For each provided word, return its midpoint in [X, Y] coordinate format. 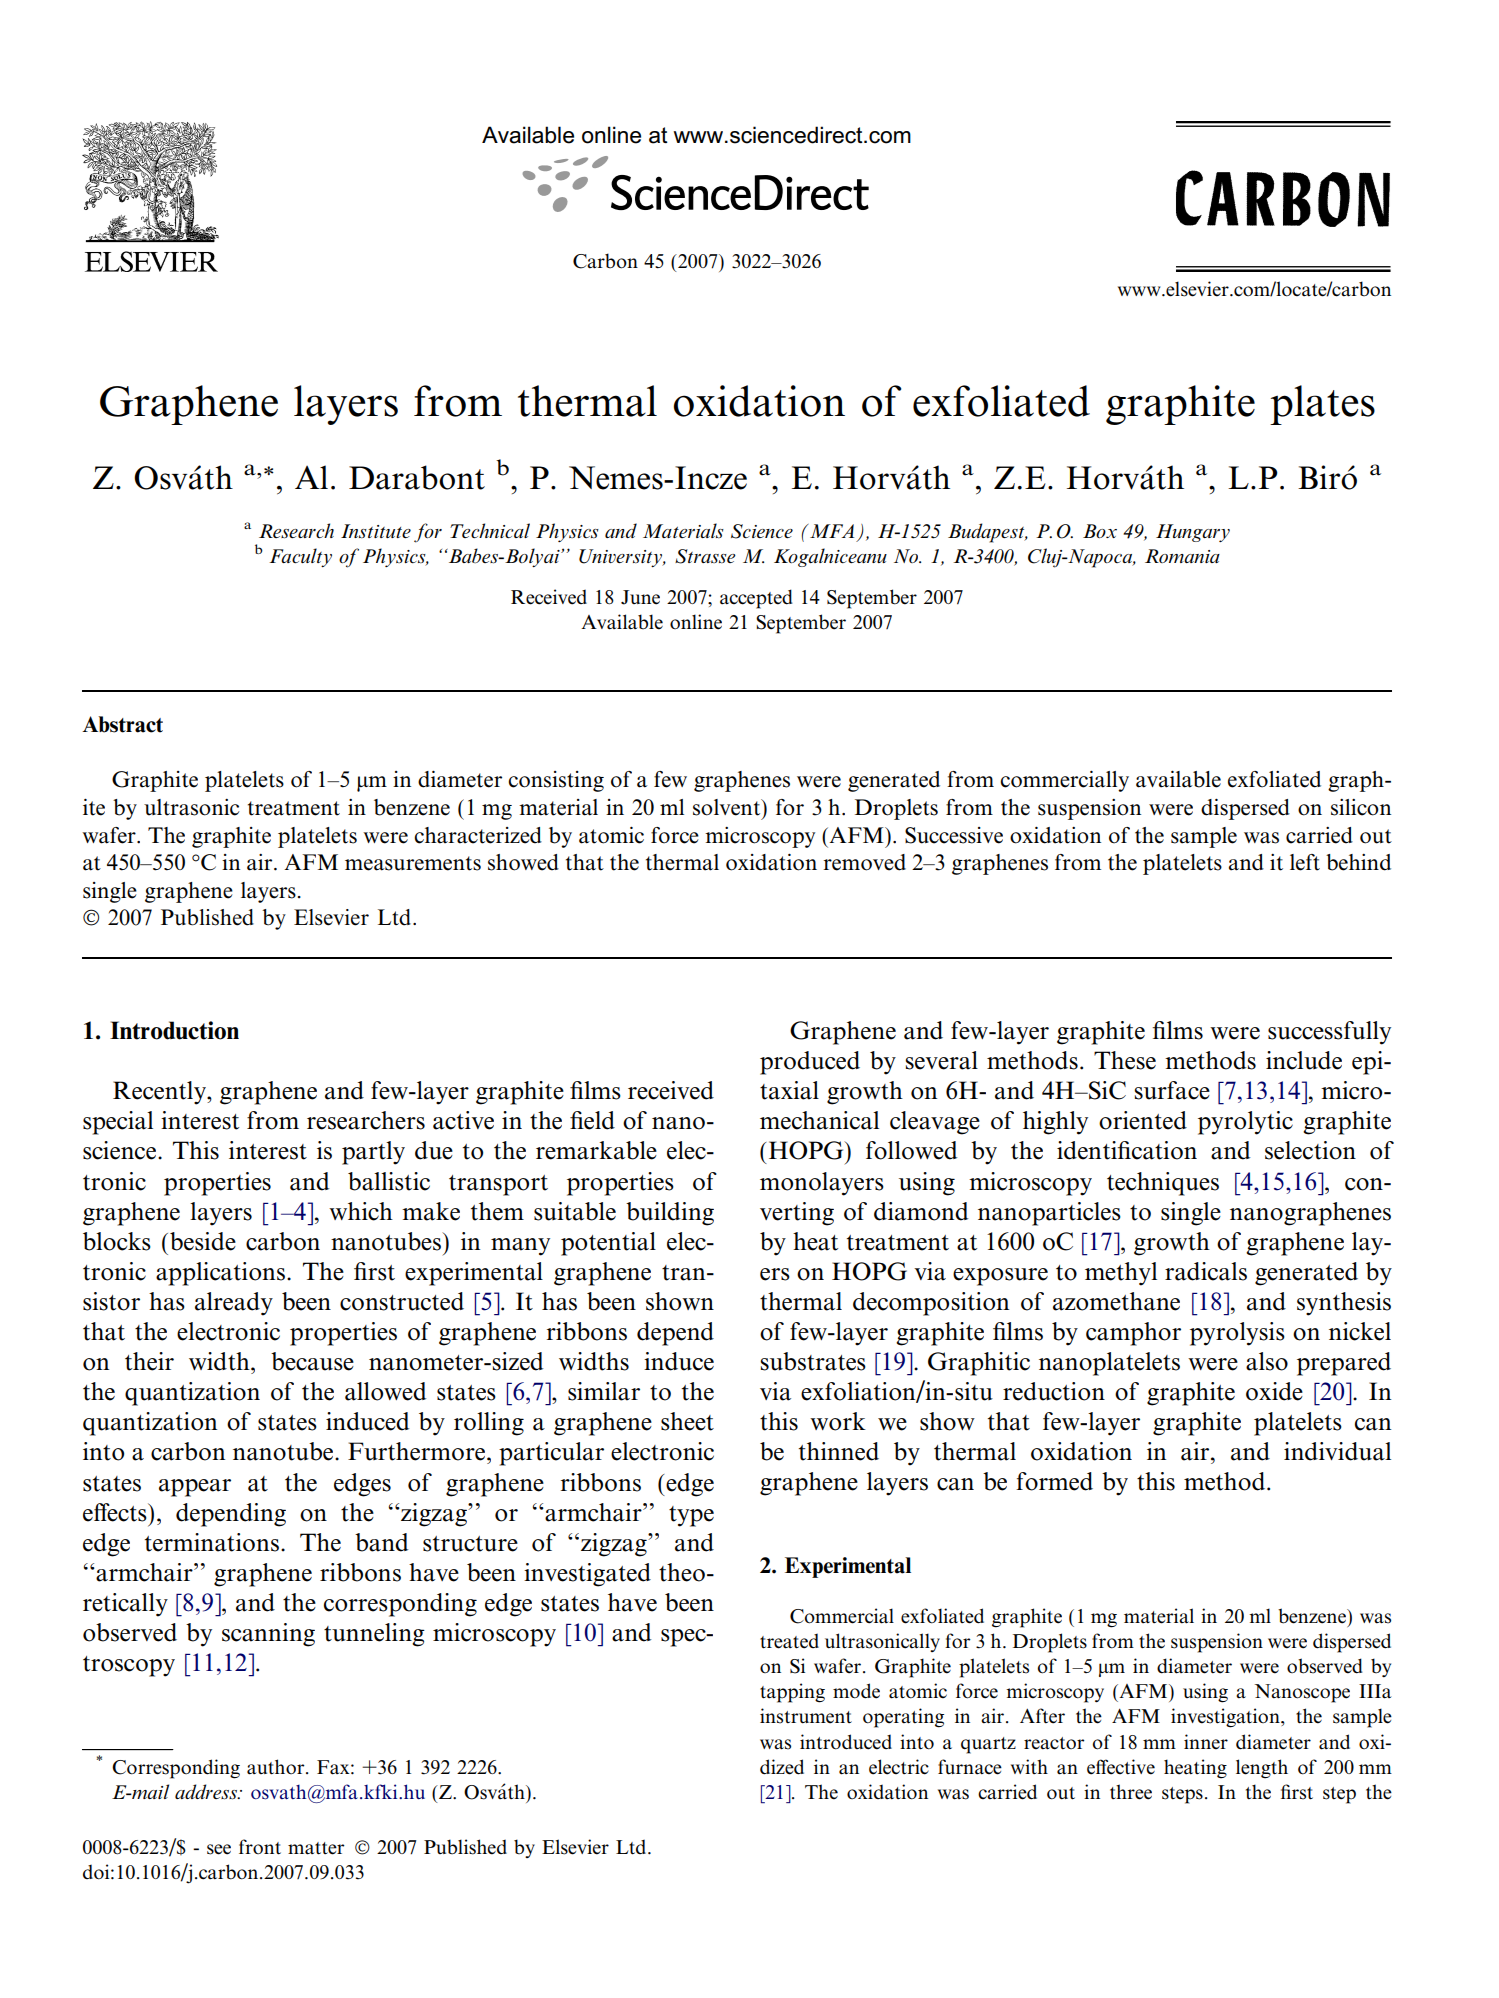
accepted [756, 599]
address [207, 1792]
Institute [376, 531]
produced [810, 1063]
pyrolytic [1245, 1123]
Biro [1327, 477]
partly [373, 1153]
